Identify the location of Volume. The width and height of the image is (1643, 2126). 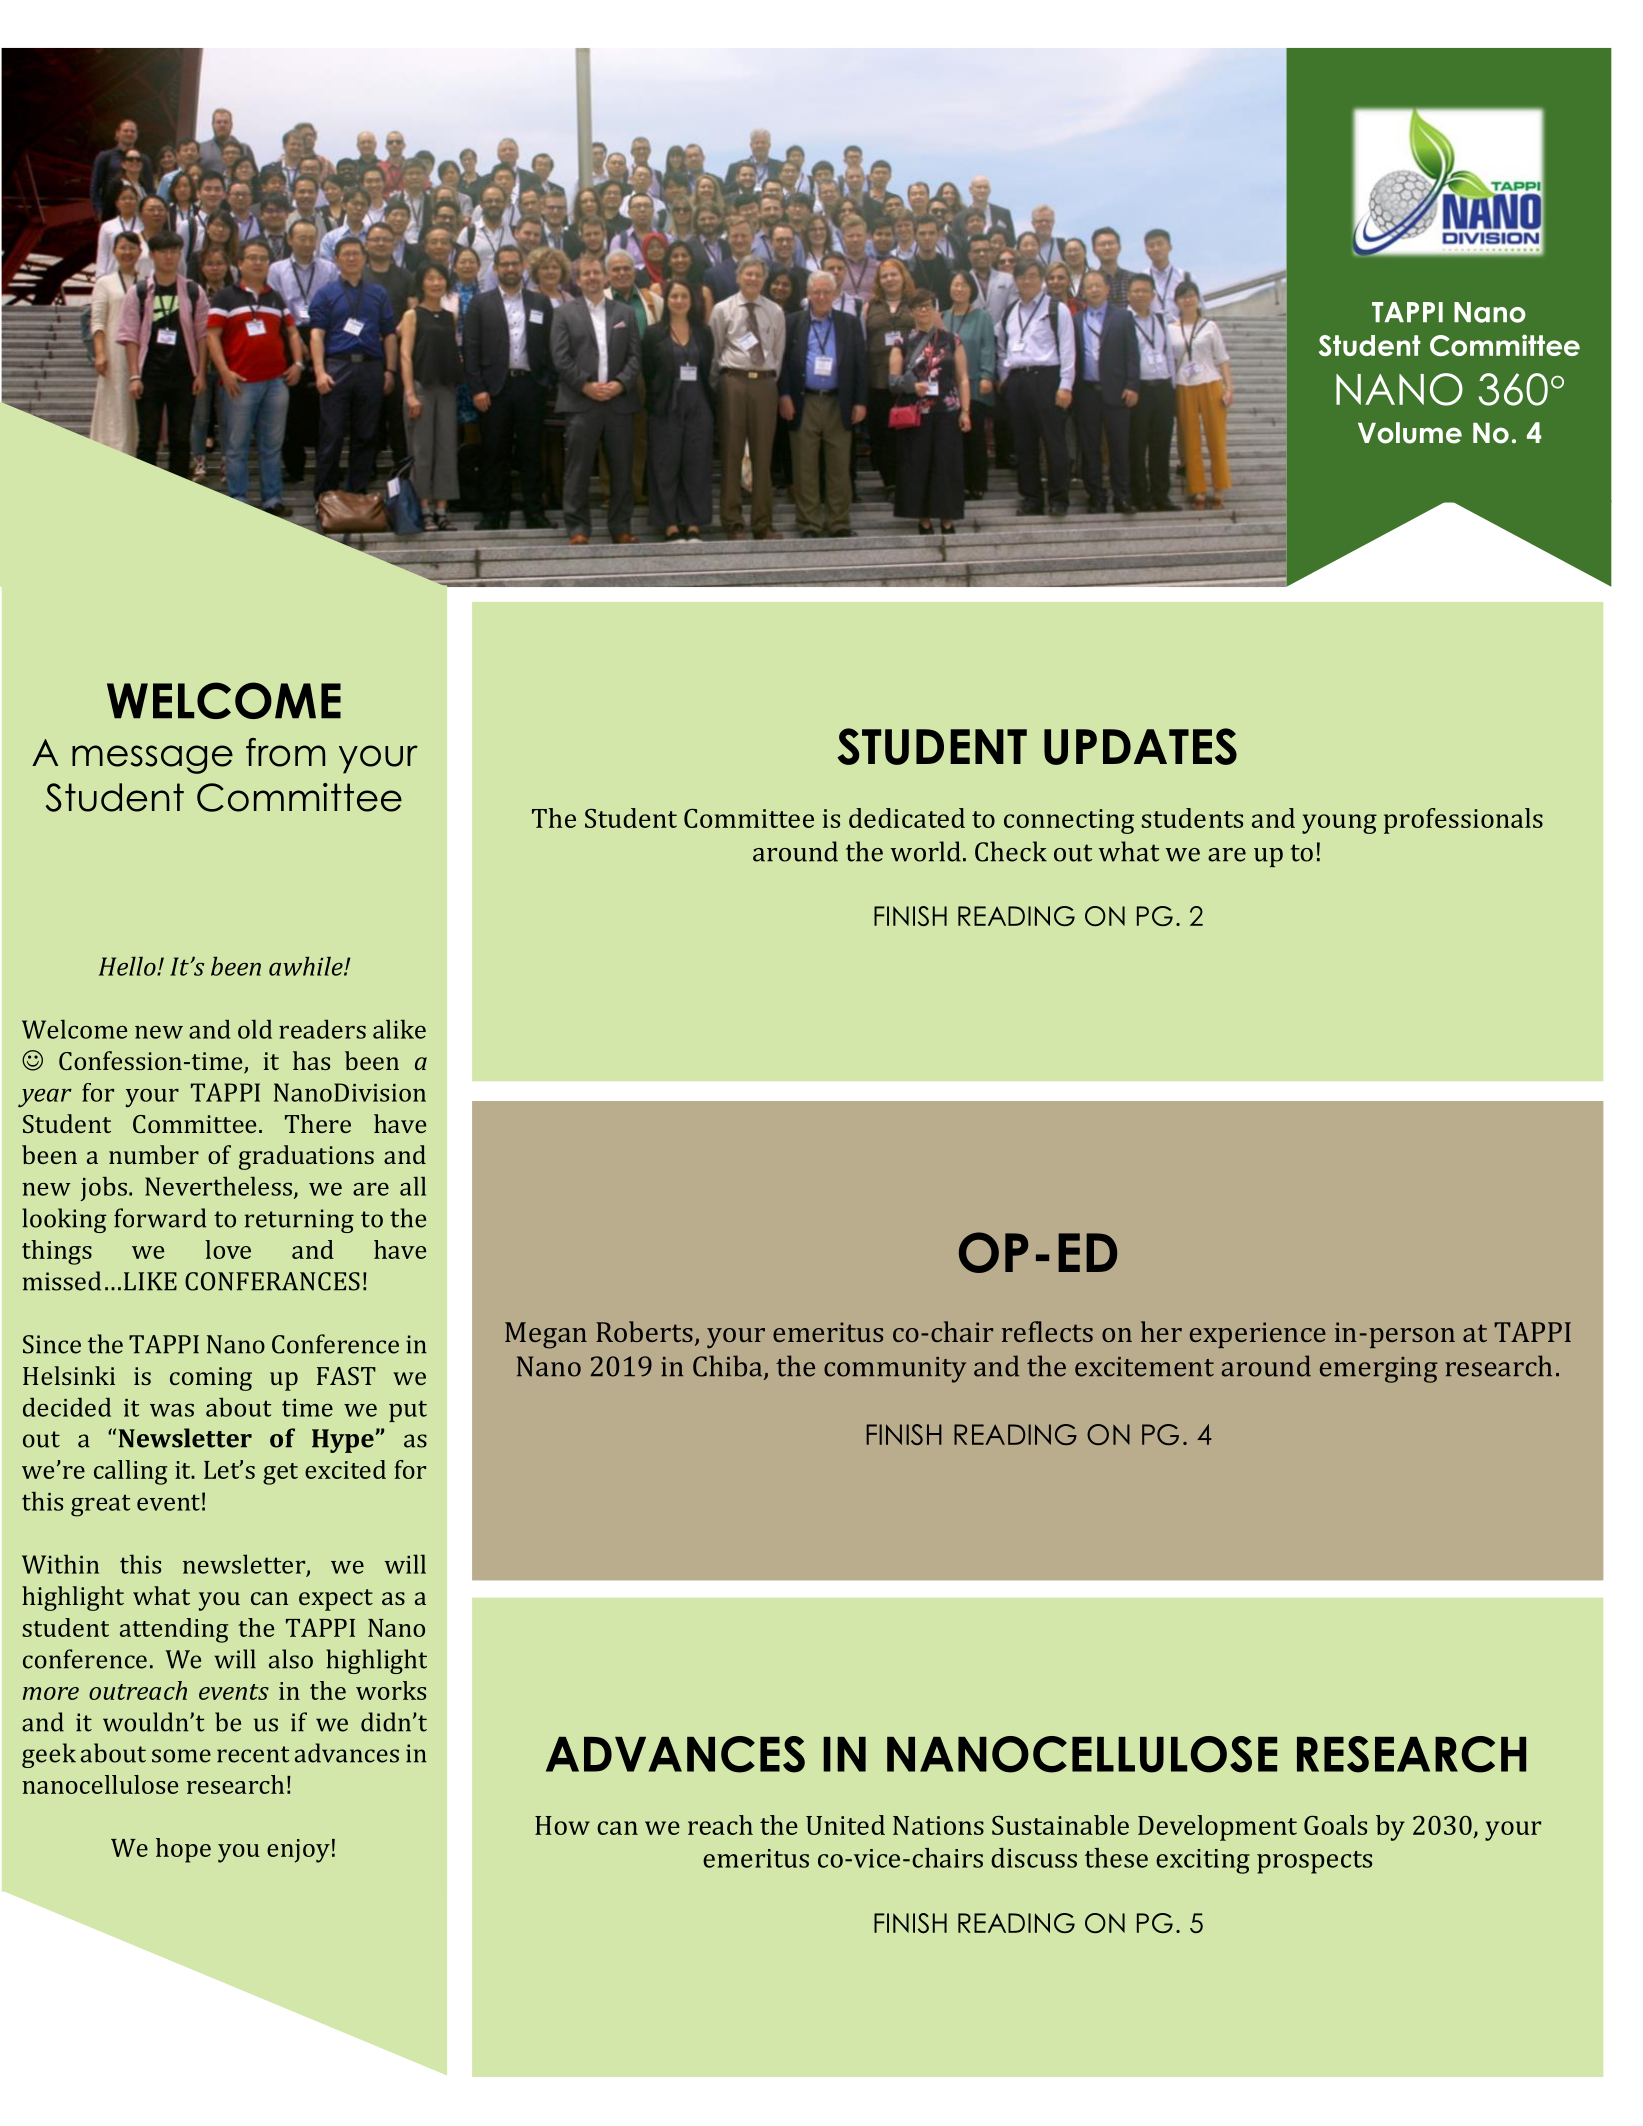
(1410, 433).
